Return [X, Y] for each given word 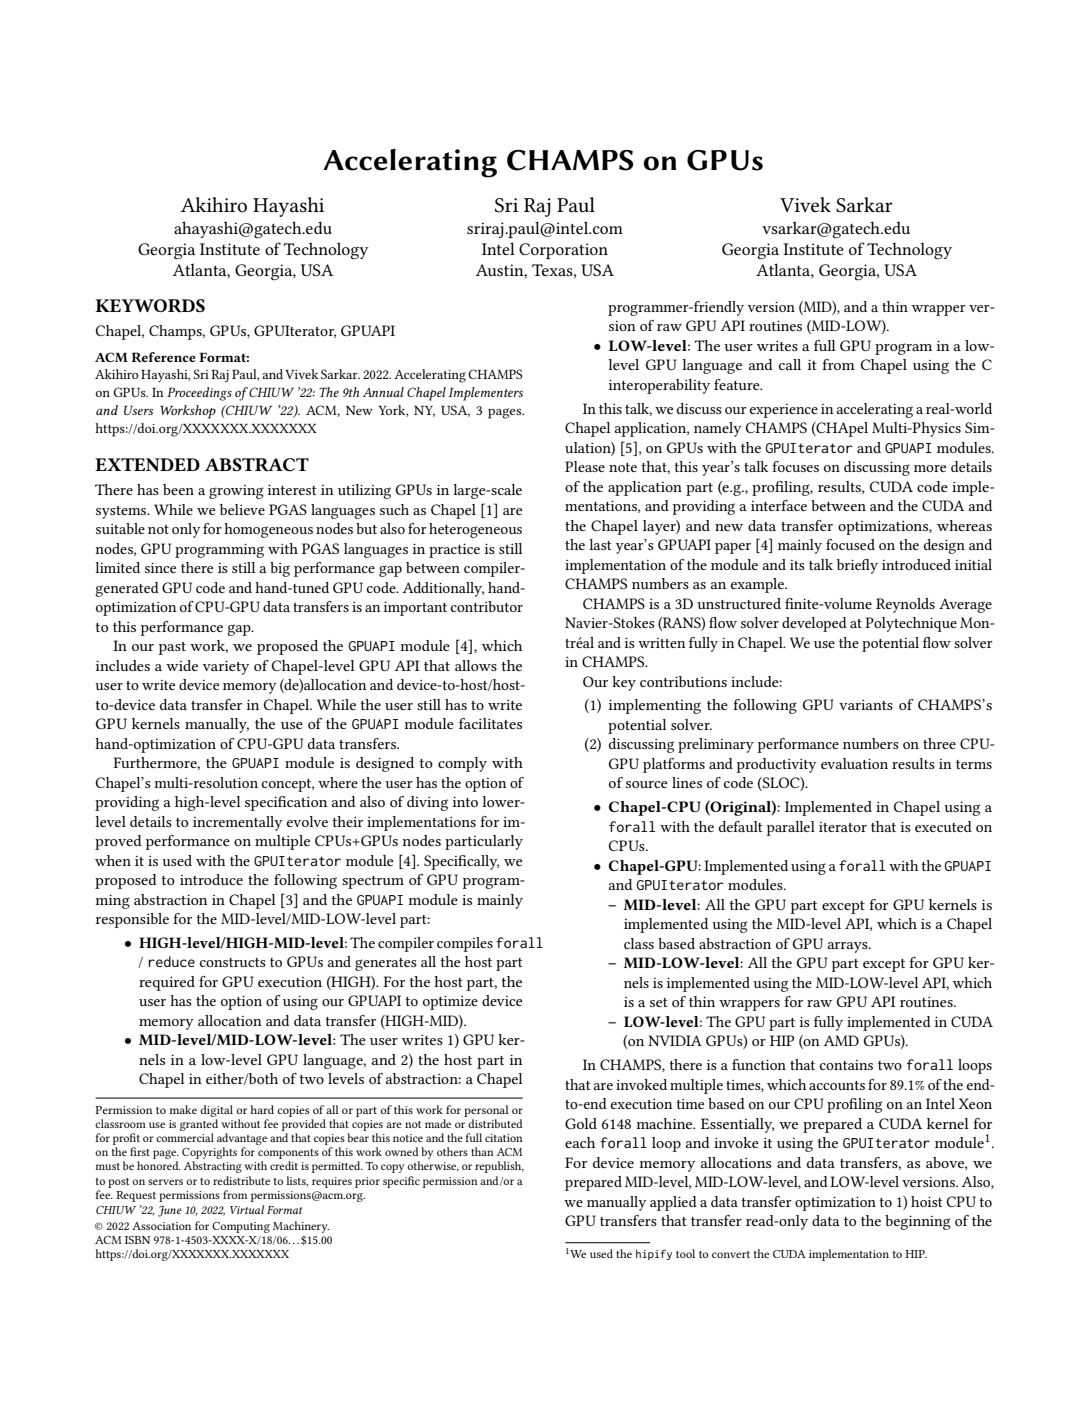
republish [499, 1167]
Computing [241, 1227]
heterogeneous [475, 530]
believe [242, 509]
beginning [918, 1222]
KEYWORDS [150, 305]
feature [738, 384]
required [167, 983]
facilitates [490, 723]
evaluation [854, 763]
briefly [857, 566]
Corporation [563, 251]
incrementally [238, 823]
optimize [450, 1003]
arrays [849, 947]
